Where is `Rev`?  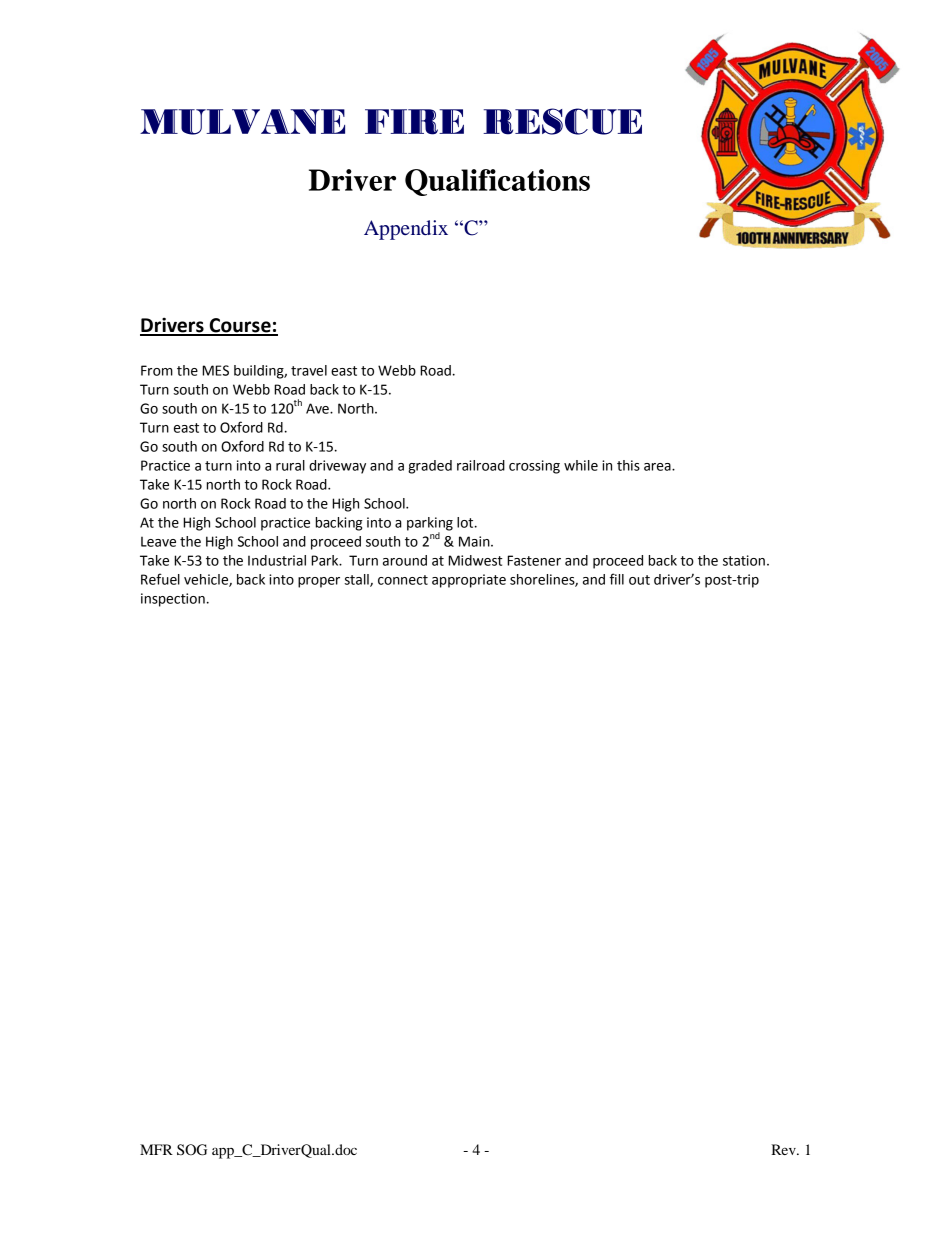 Rev is located at coordinates (784, 1149).
